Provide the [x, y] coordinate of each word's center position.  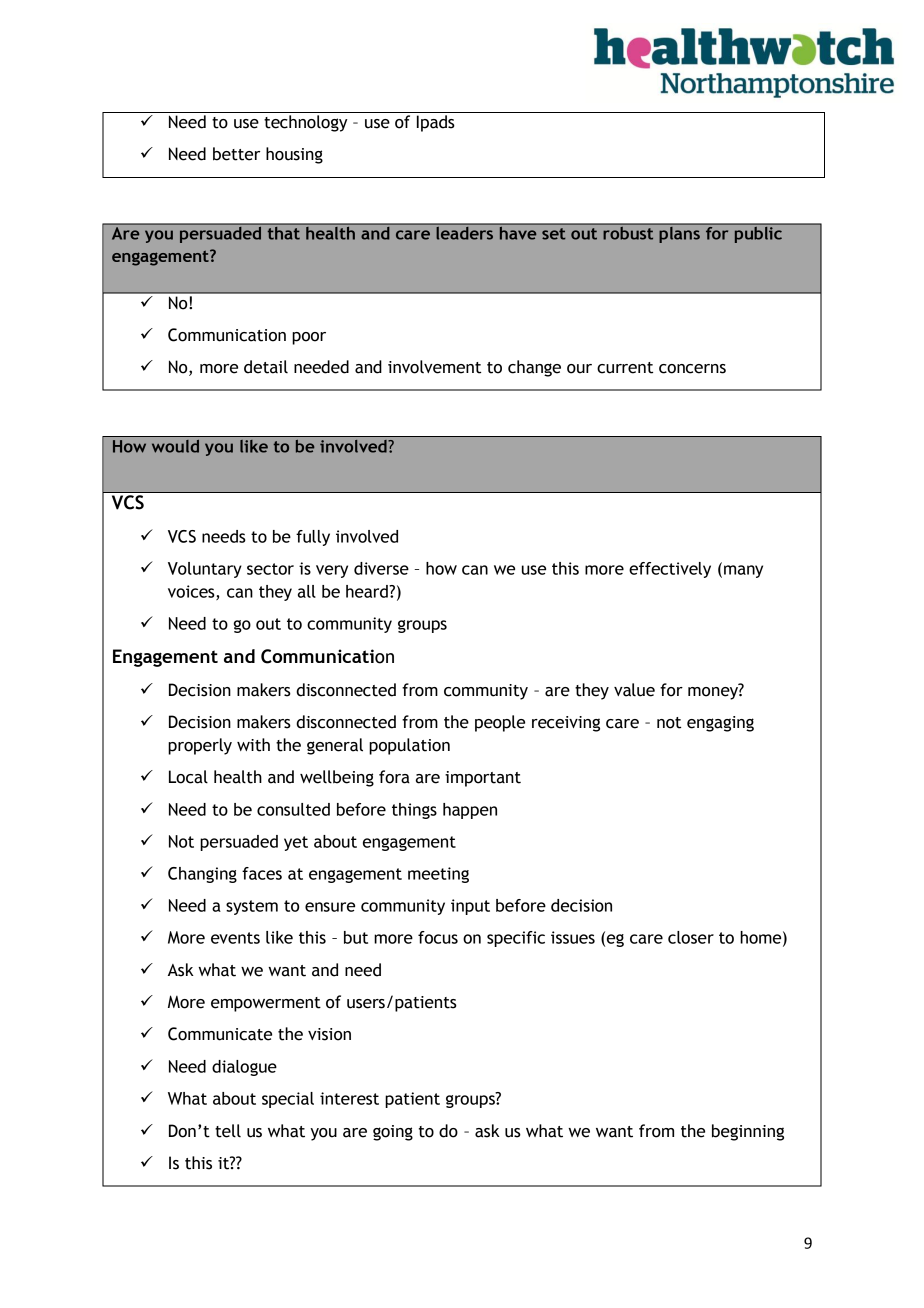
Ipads [436, 123]
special [288, 1100]
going [393, 1133]
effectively [670, 570]
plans [679, 233]
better [236, 154]
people [500, 723]
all [307, 591]
